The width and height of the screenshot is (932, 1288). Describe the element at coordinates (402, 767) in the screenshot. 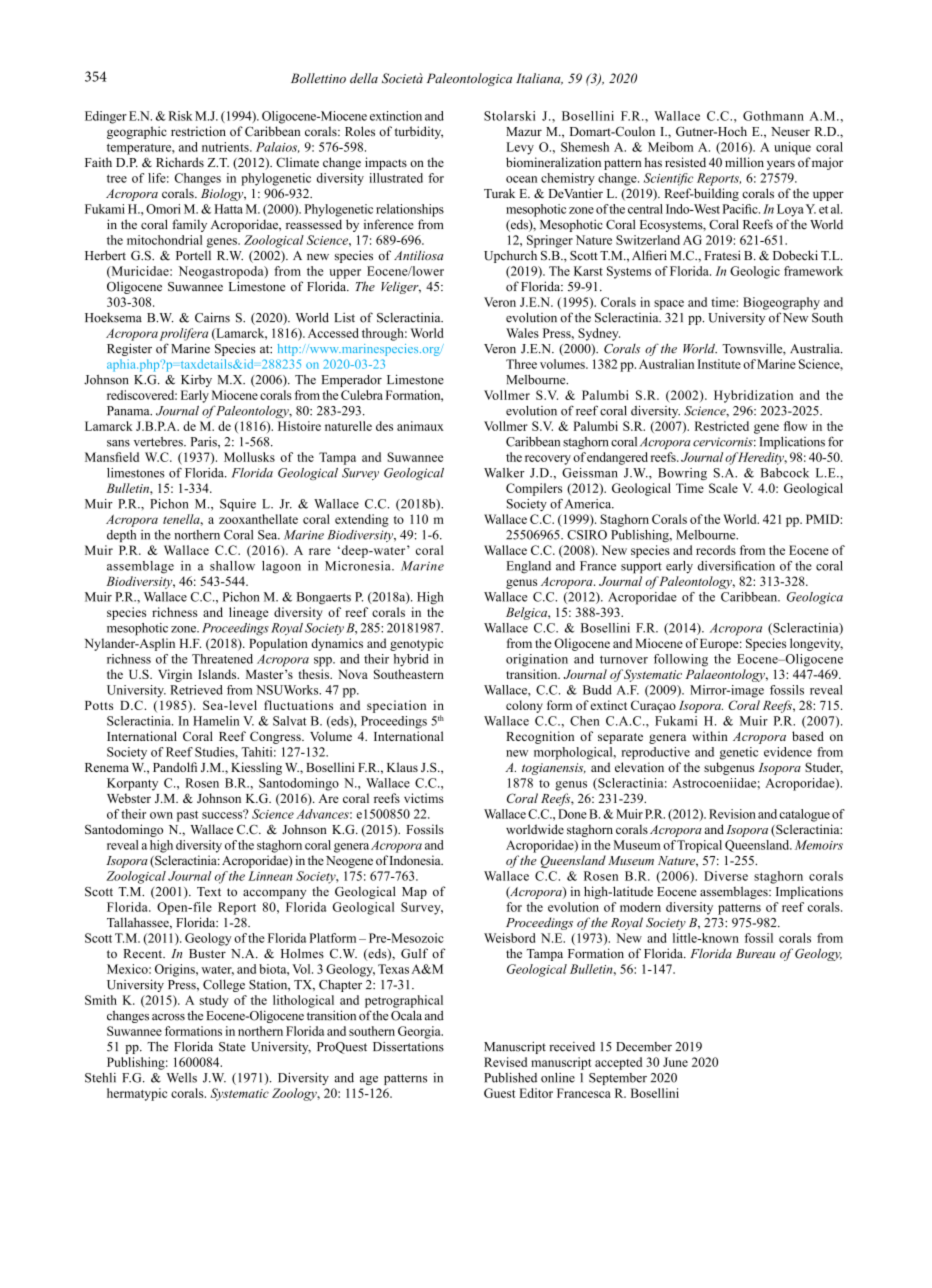

I see `Klaus` at that location.
